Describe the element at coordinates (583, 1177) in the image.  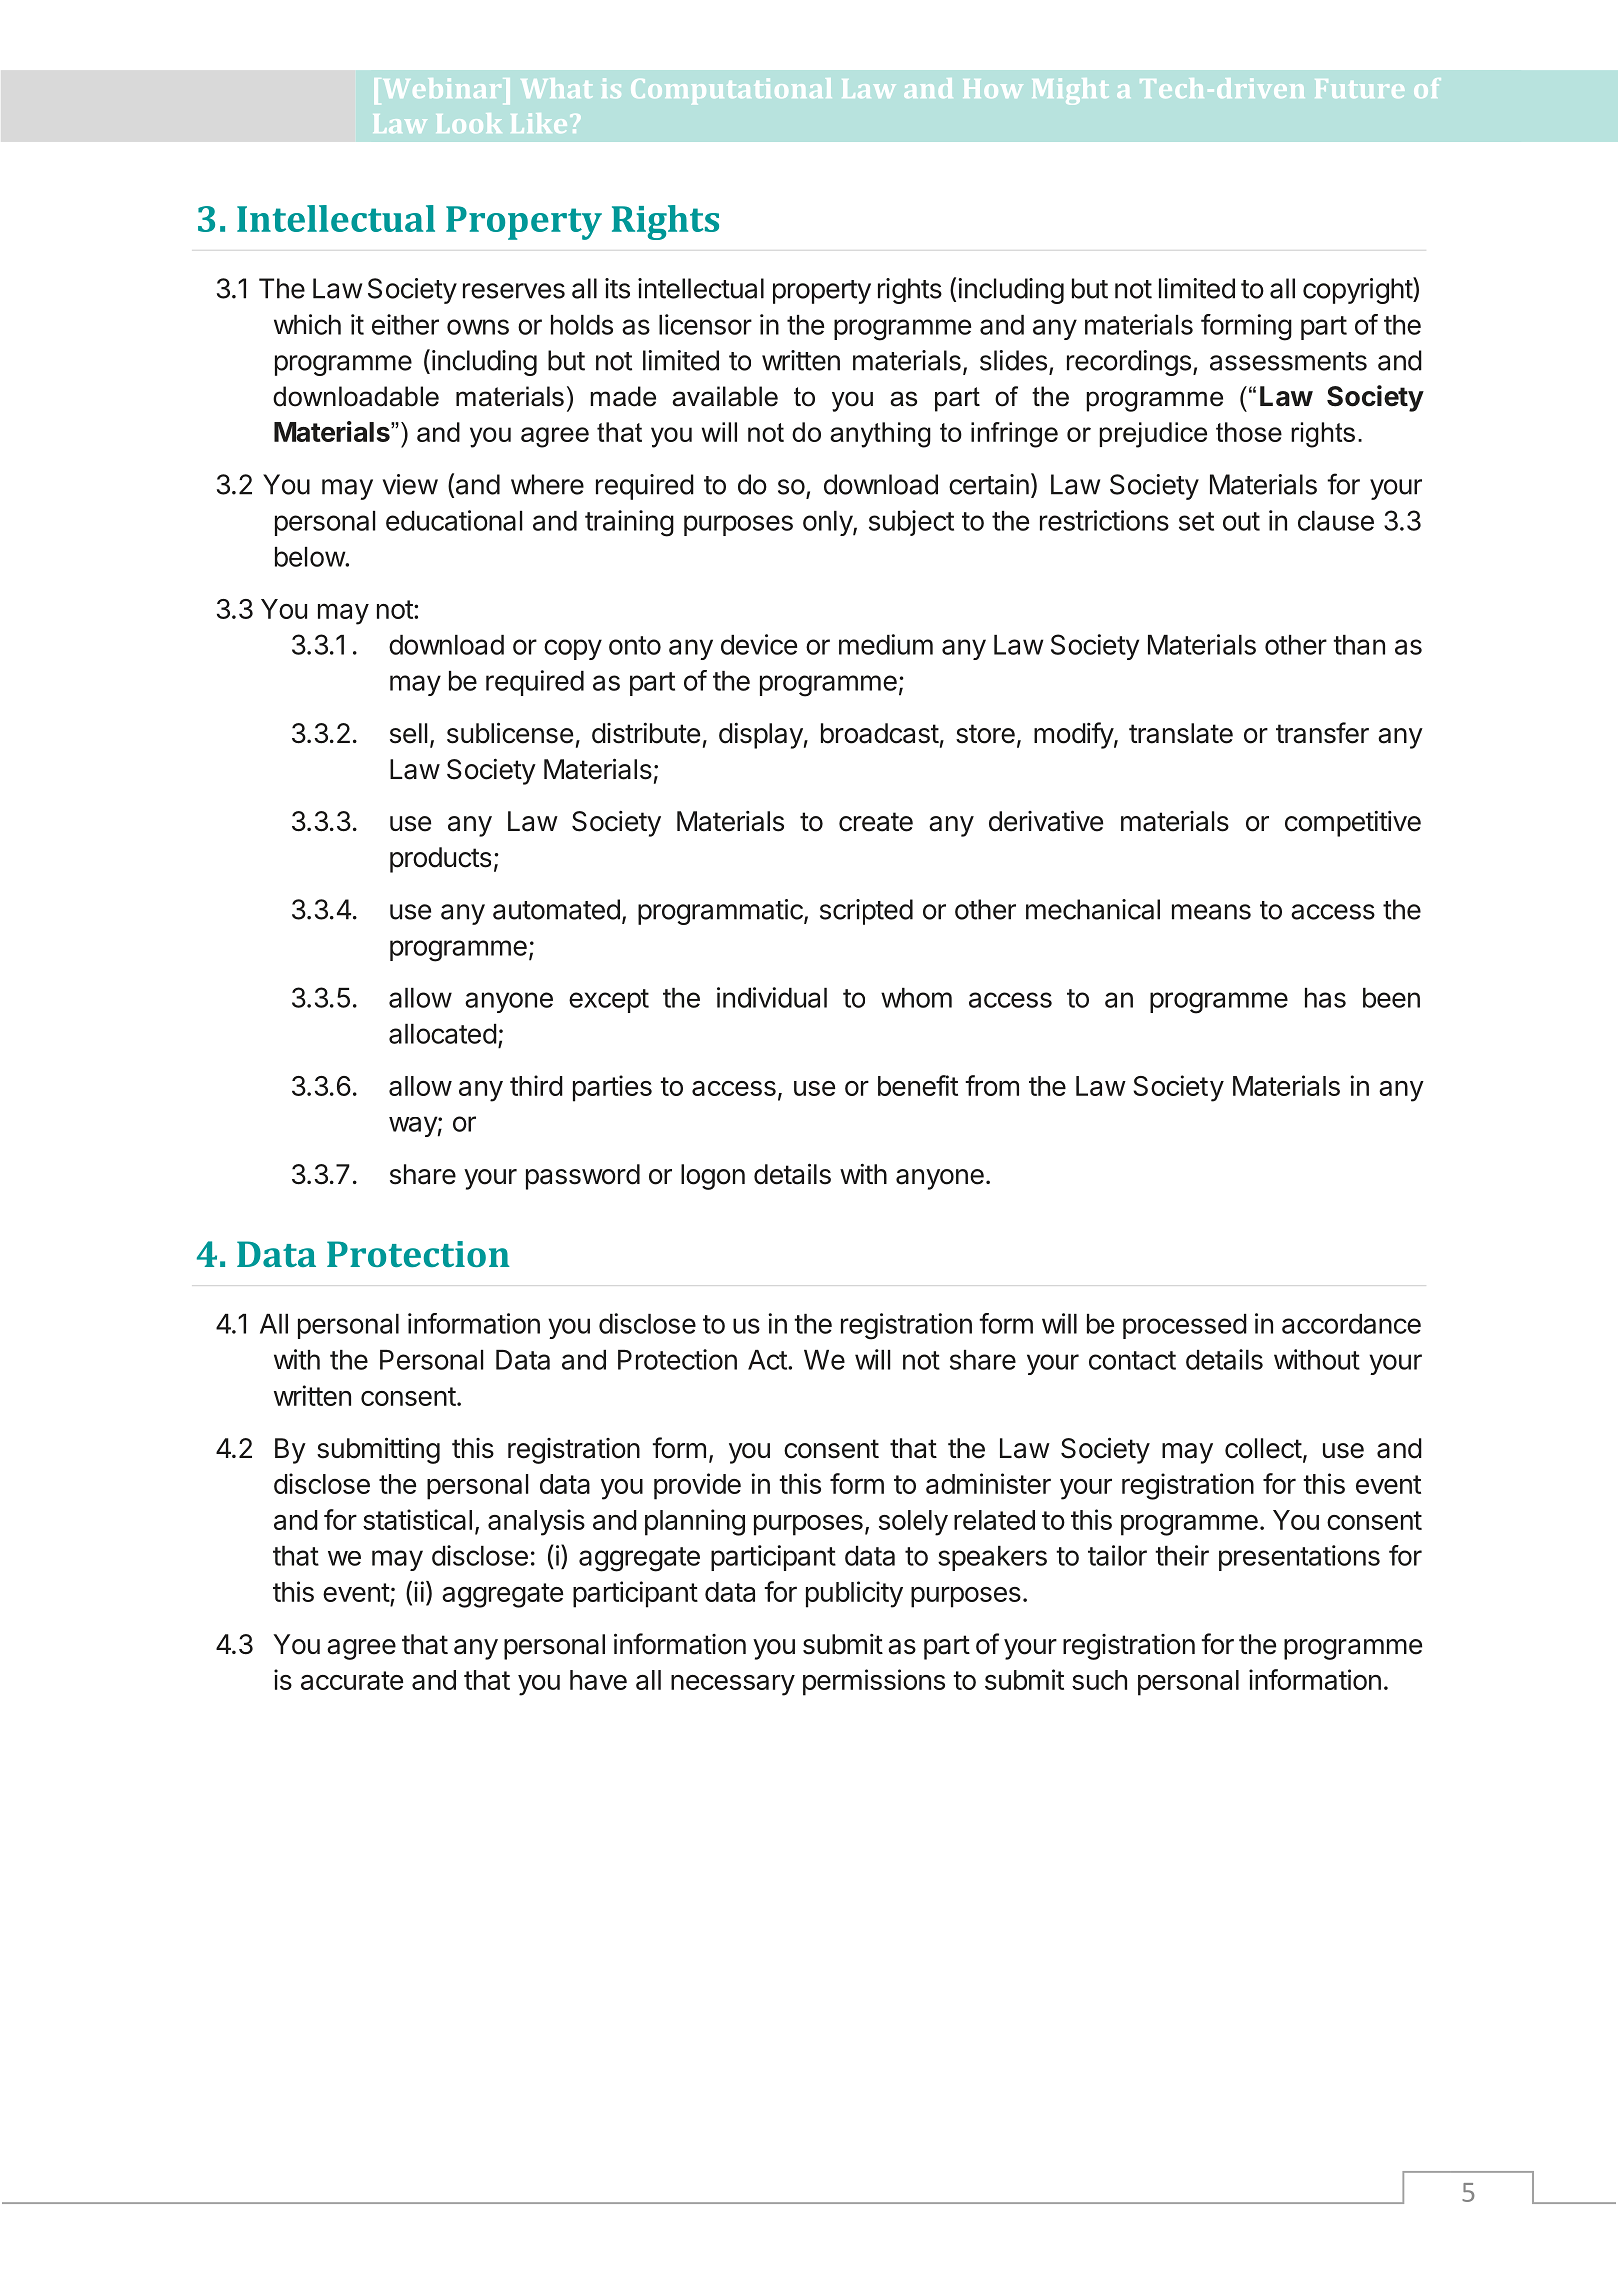
I see `password` at that location.
